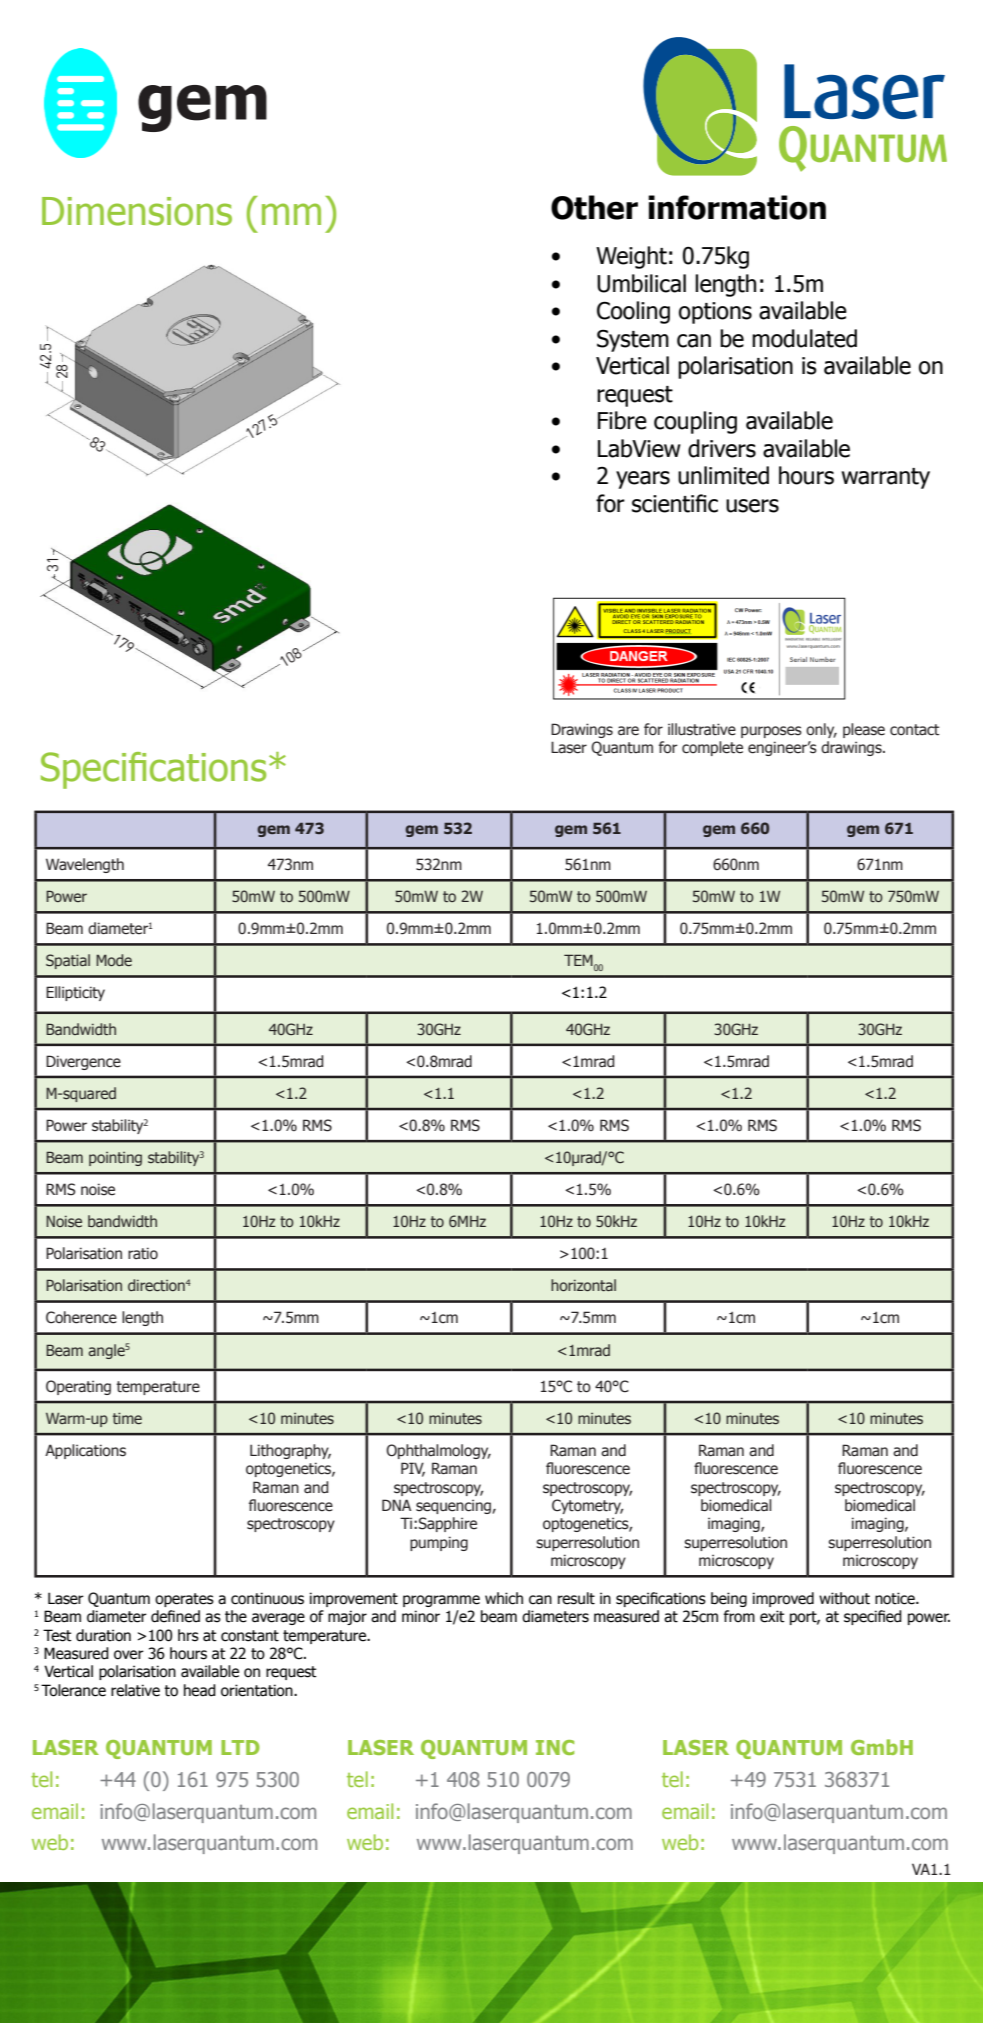 The width and height of the screenshot is (983, 2023). What do you see at coordinates (594, 207) in the screenshot?
I see `Other` at bounding box center [594, 207].
